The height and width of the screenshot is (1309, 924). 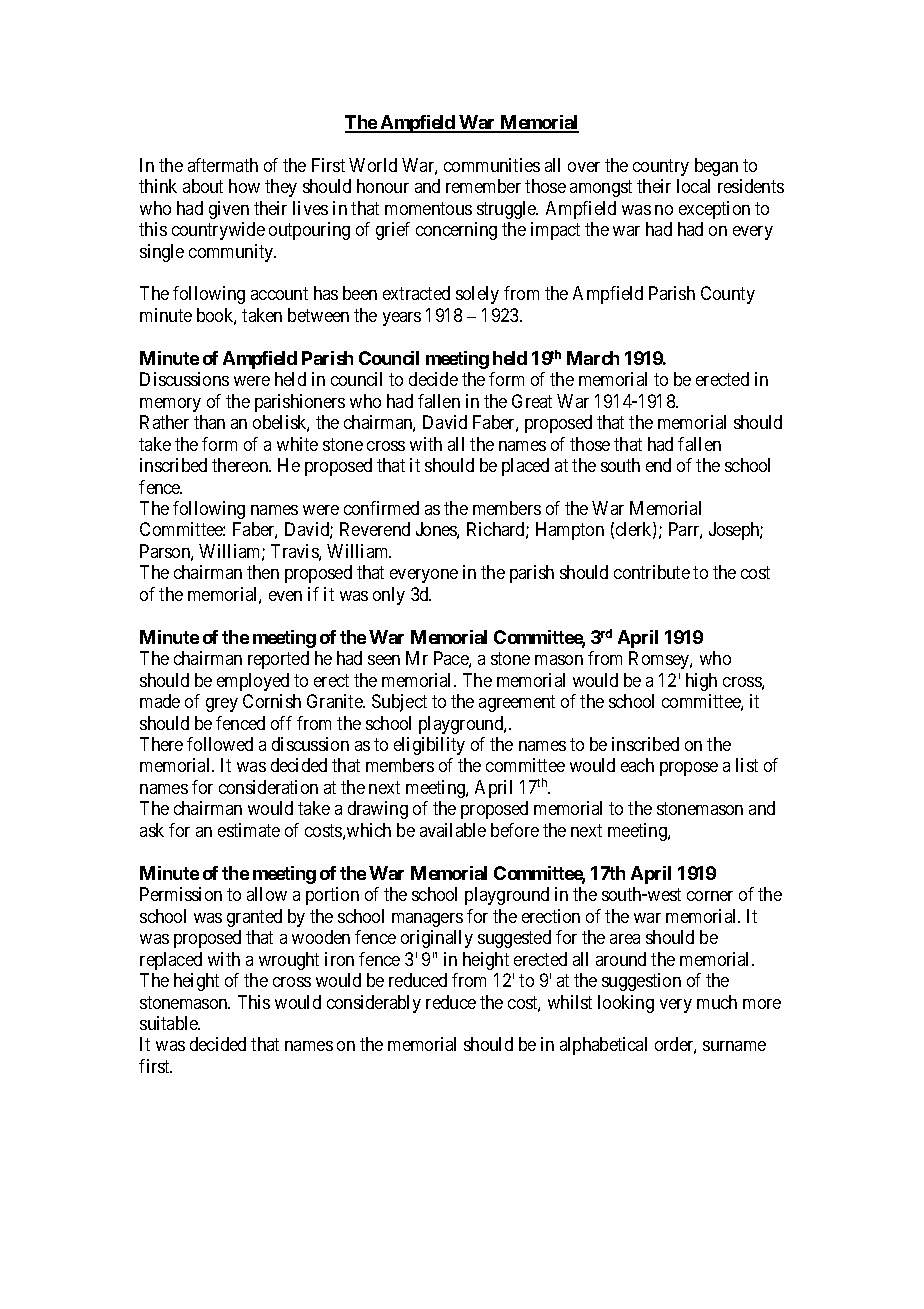 I want to click on how, so click(x=244, y=186).
